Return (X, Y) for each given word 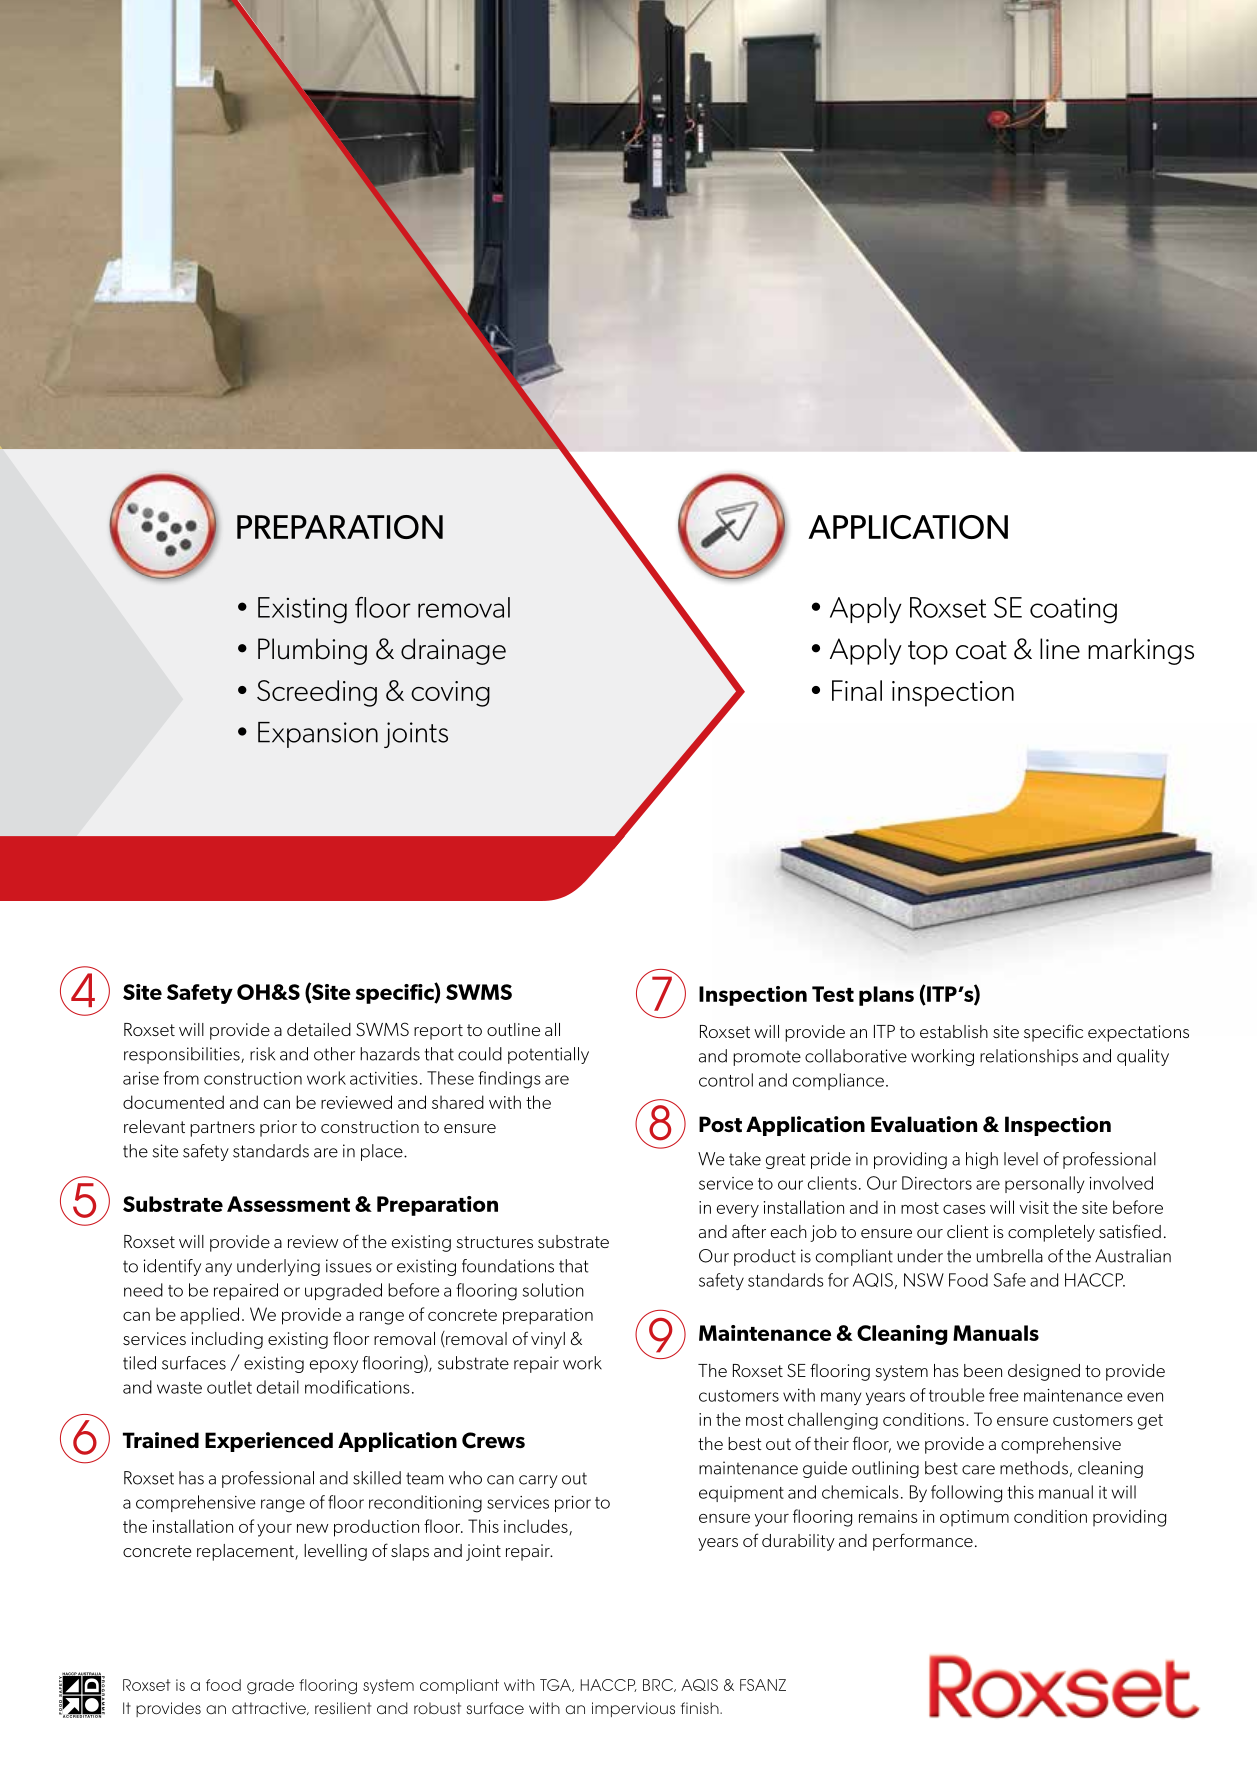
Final (857, 690)
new (313, 1528)
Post (720, 1124)
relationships (1029, 1057)
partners (222, 1129)
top (928, 653)
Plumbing (312, 651)
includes (537, 1527)
